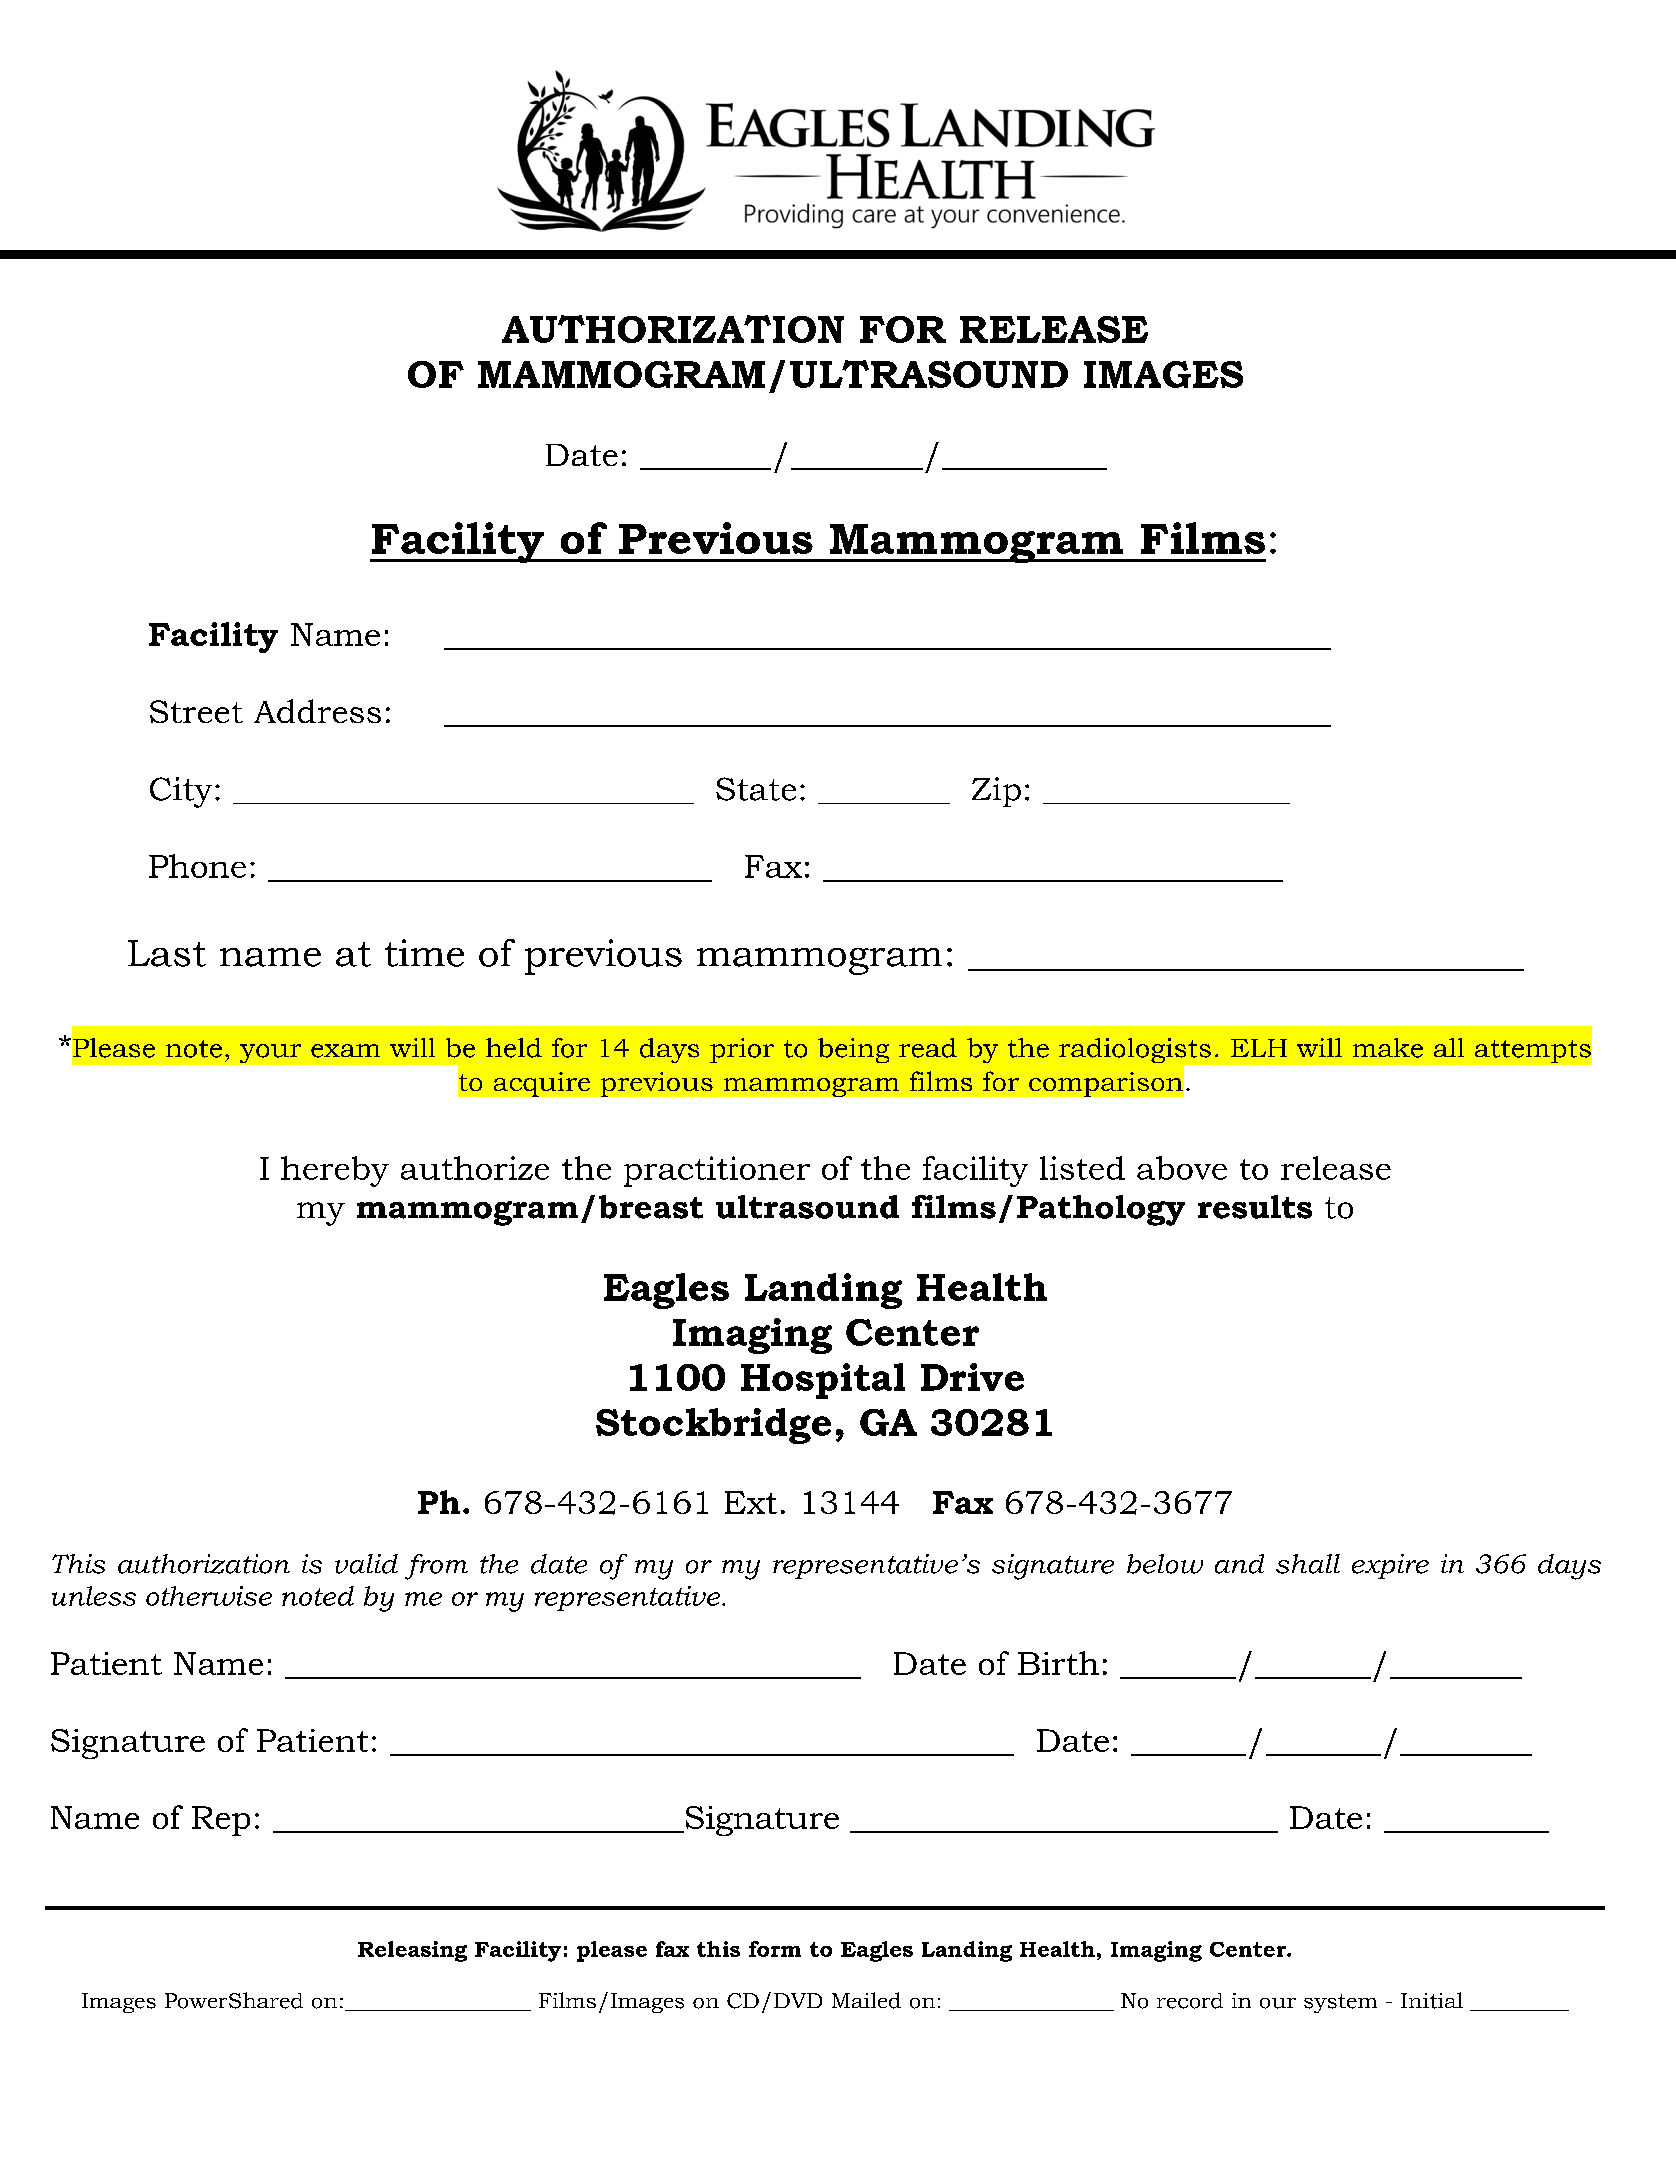  What do you see at coordinates (756, 789) in the image?
I see `State` at bounding box center [756, 789].
